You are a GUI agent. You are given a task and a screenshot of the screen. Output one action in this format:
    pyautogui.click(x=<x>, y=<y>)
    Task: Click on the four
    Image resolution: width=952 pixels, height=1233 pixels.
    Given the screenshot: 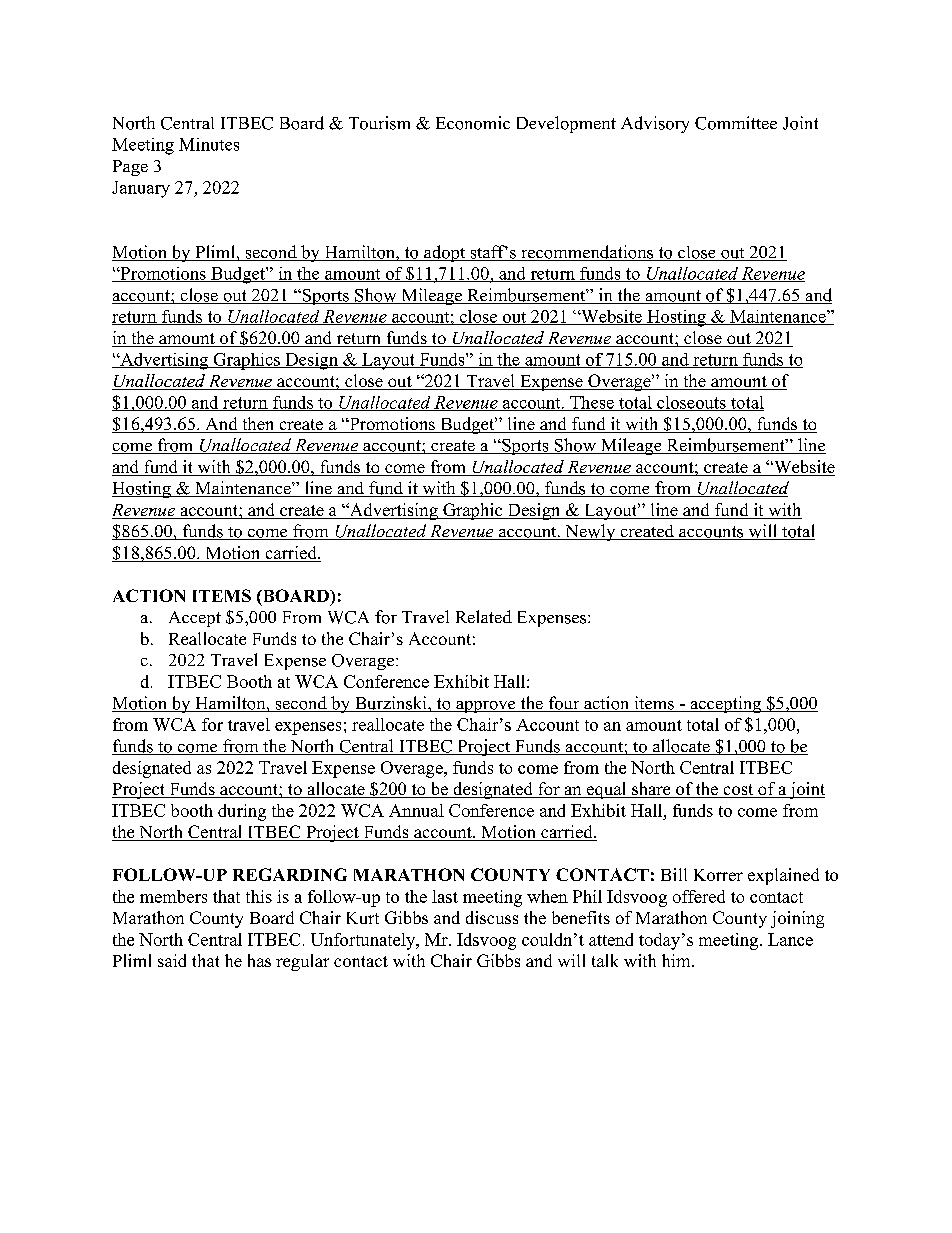 What is the action you would take?
    pyautogui.click(x=564, y=704)
